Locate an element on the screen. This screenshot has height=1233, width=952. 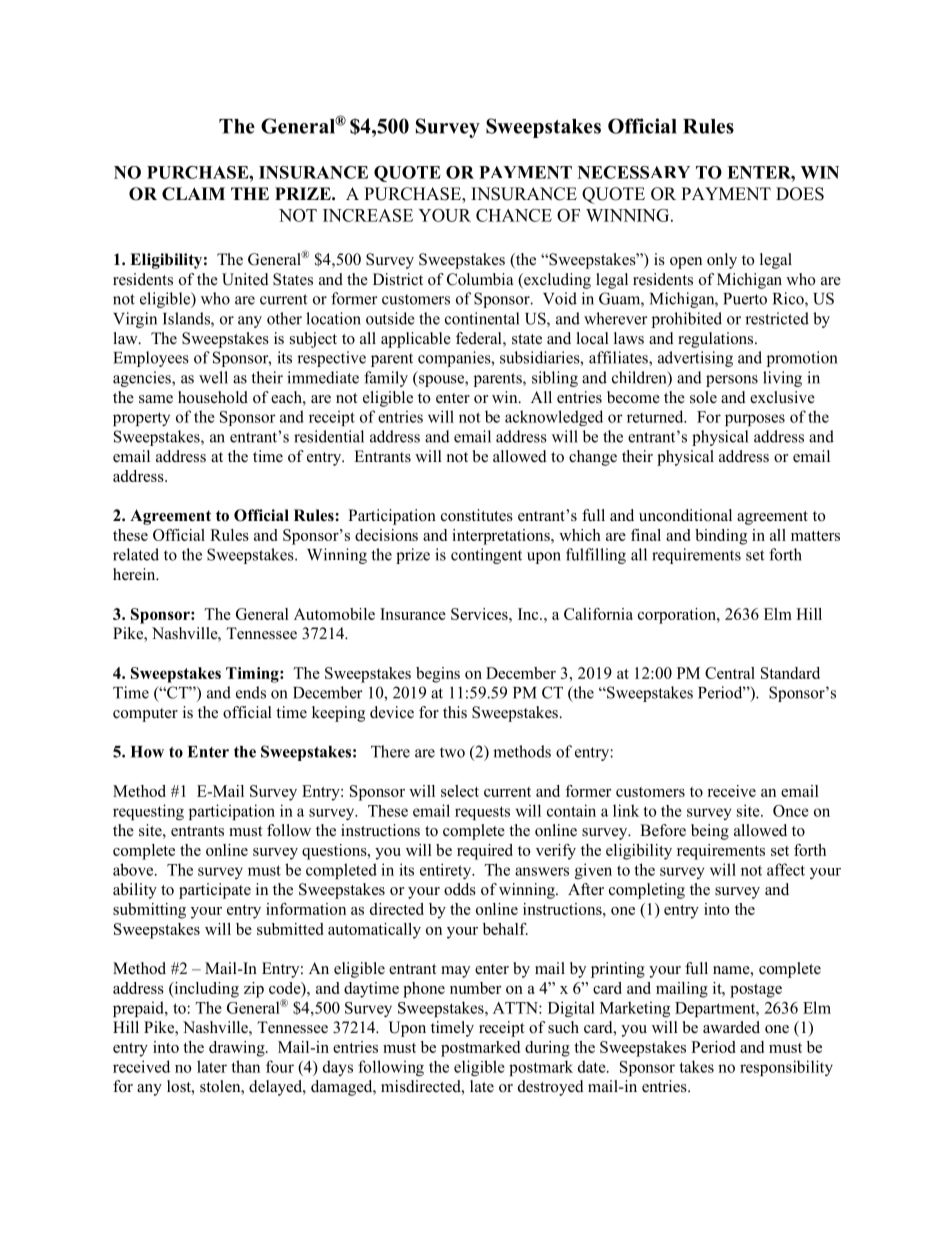
CHANCE is located at coordinates (514, 215).
